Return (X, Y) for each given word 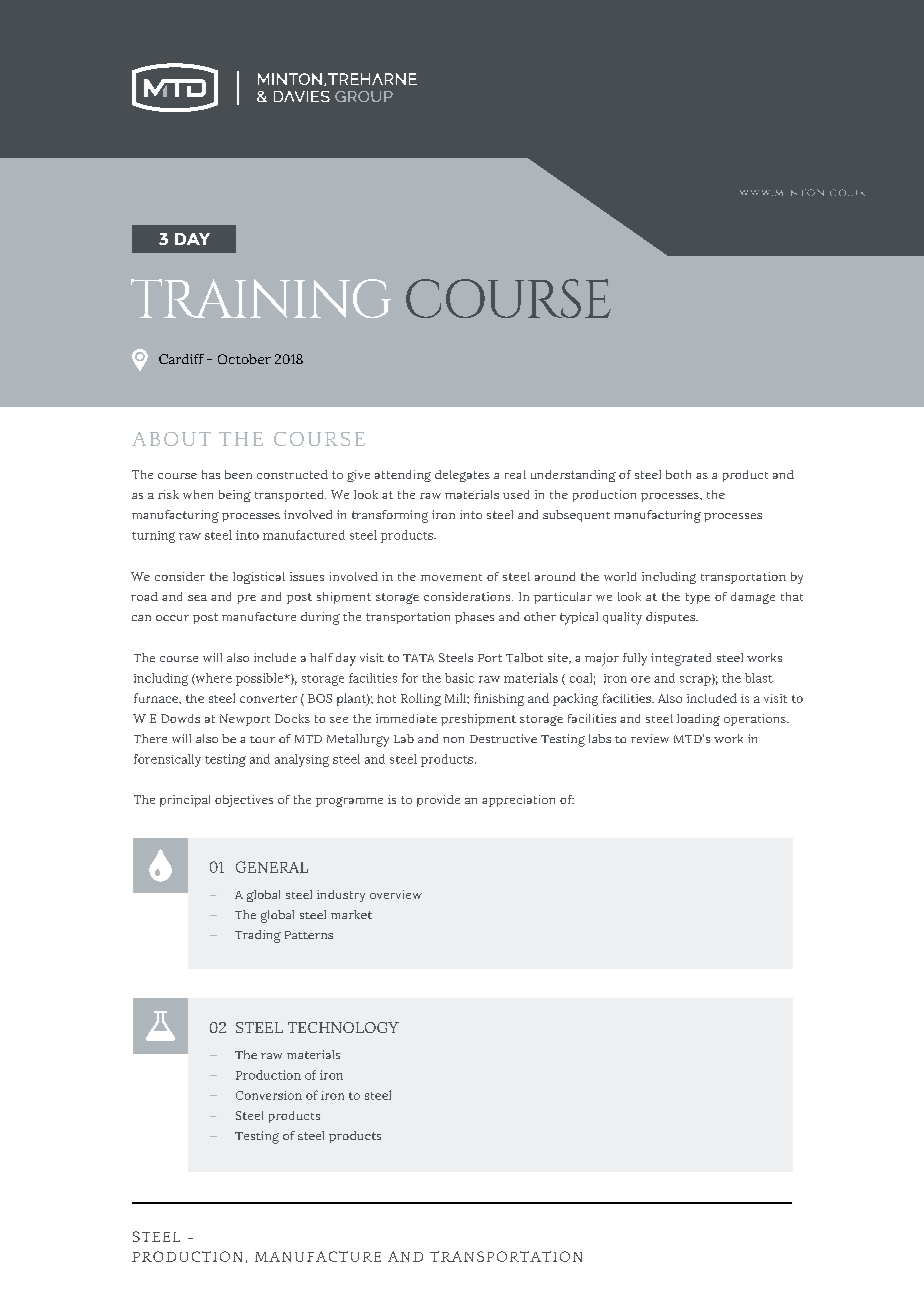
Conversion (269, 1095)
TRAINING (261, 298)
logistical (259, 578)
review (650, 738)
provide (438, 801)
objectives (244, 801)
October (244, 359)
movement (451, 577)
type (698, 598)
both (678, 474)
